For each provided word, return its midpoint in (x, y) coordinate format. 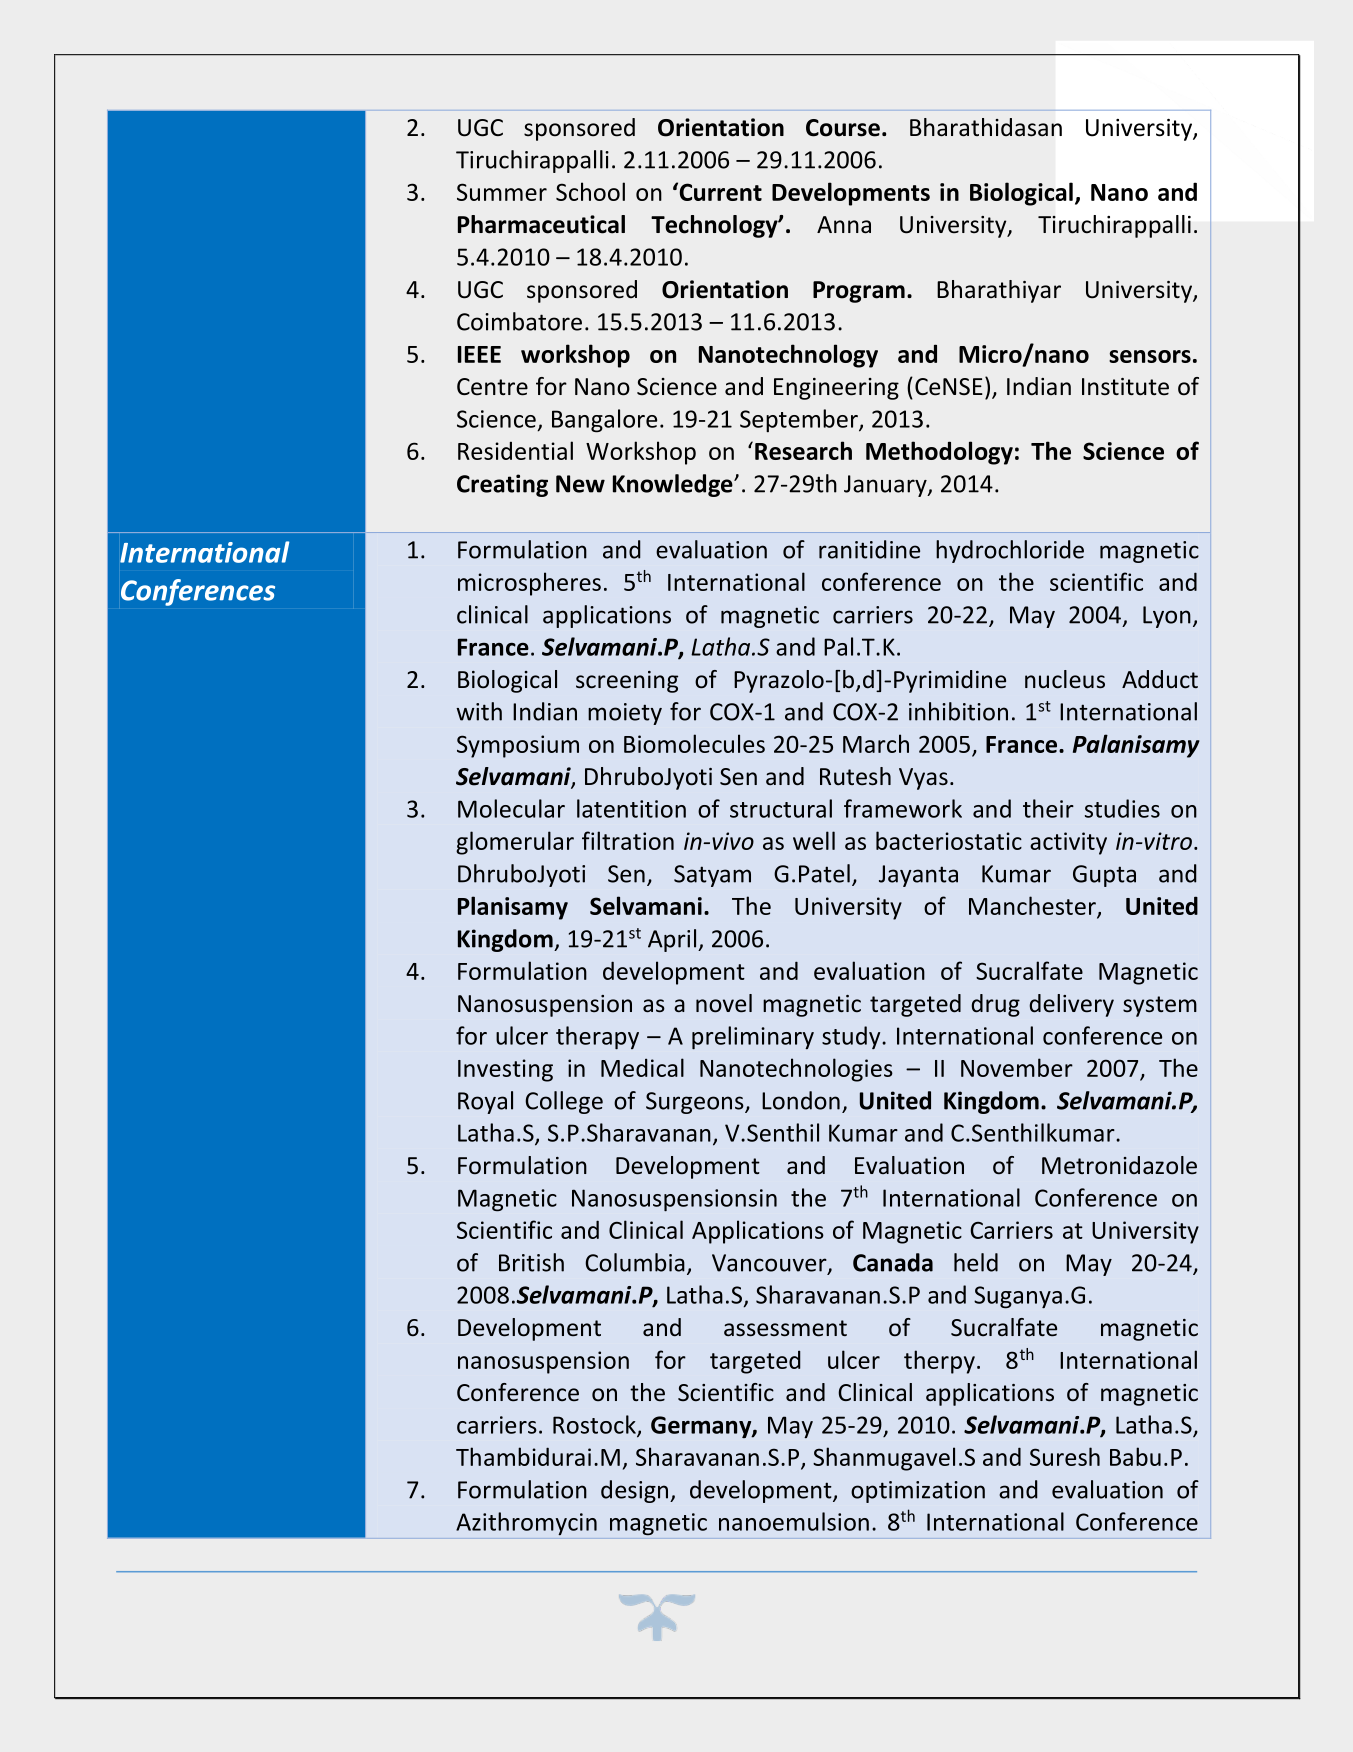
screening (627, 682)
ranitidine (869, 549)
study (852, 1037)
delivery (1071, 1005)
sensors (1150, 356)
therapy (597, 1037)
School (590, 191)
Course (843, 128)
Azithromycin (526, 1523)
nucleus (1065, 679)
